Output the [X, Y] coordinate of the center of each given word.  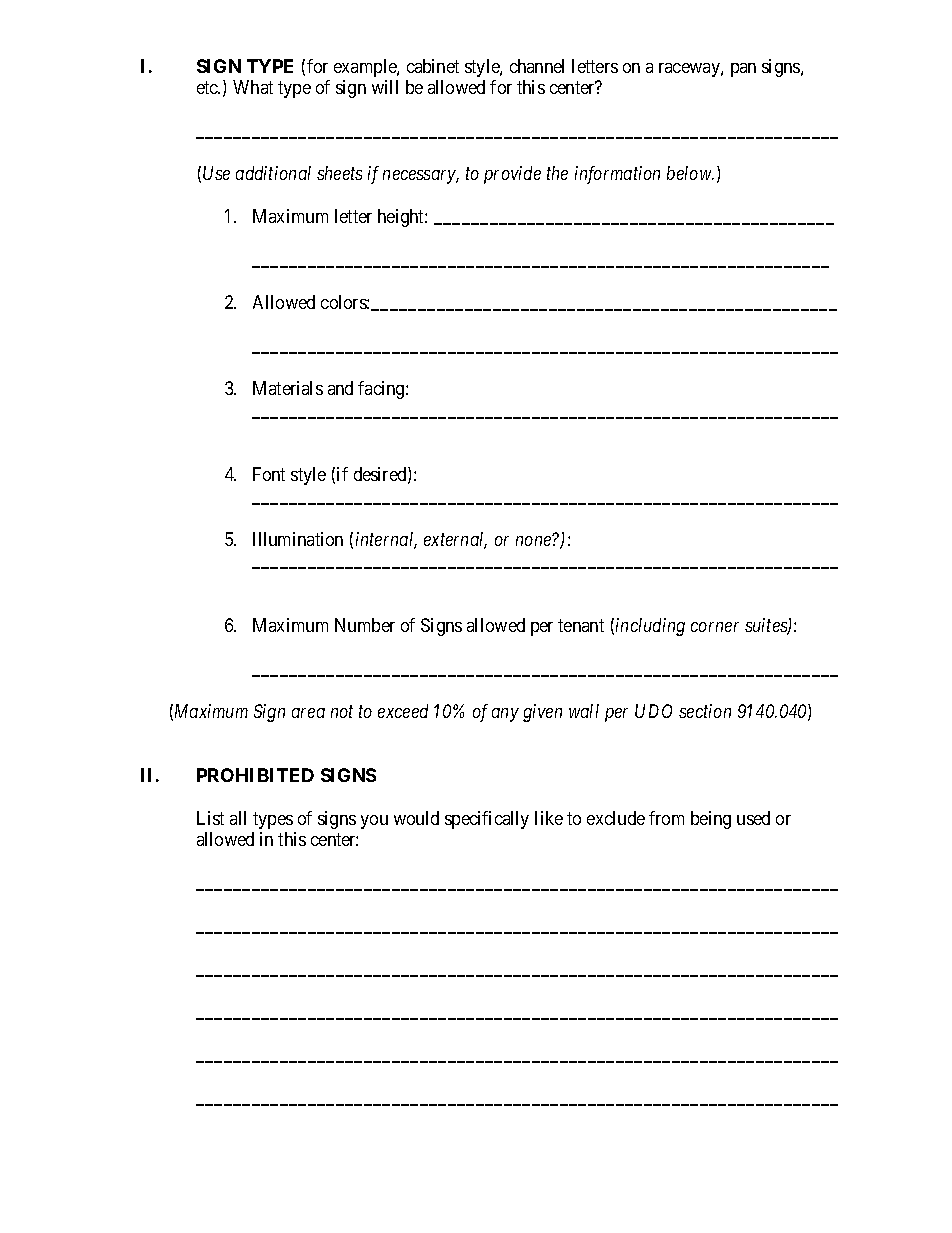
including [650, 627]
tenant [581, 625]
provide [512, 175]
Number [365, 625]
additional [273, 173]
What [253, 87]
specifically [487, 820]
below [690, 173]
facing [382, 390]
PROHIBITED [255, 775]
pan [743, 70]
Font [269, 474]
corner [715, 627]
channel [537, 66]
